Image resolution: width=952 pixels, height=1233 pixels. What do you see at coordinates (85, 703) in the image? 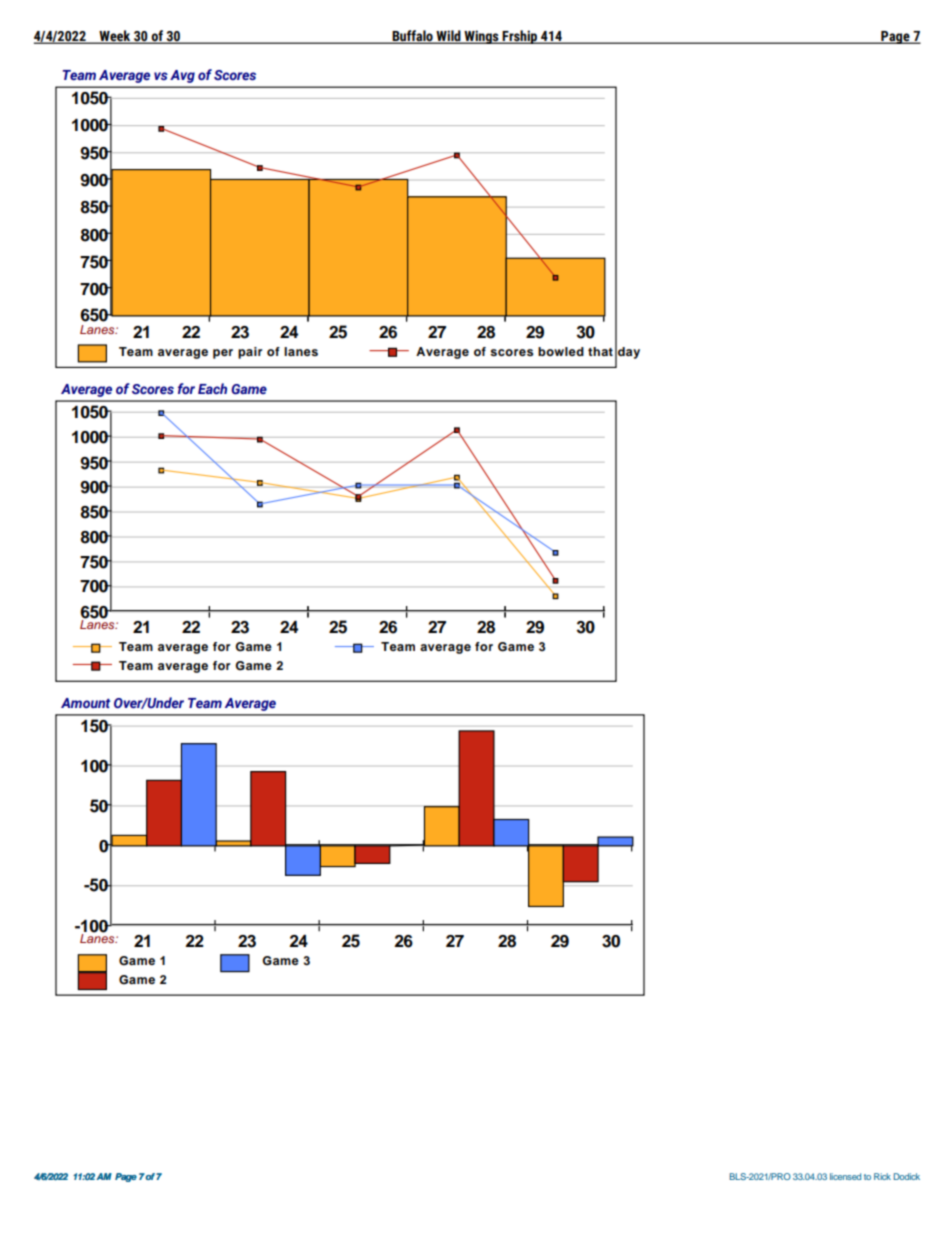
I see `Amount` at bounding box center [85, 703].
